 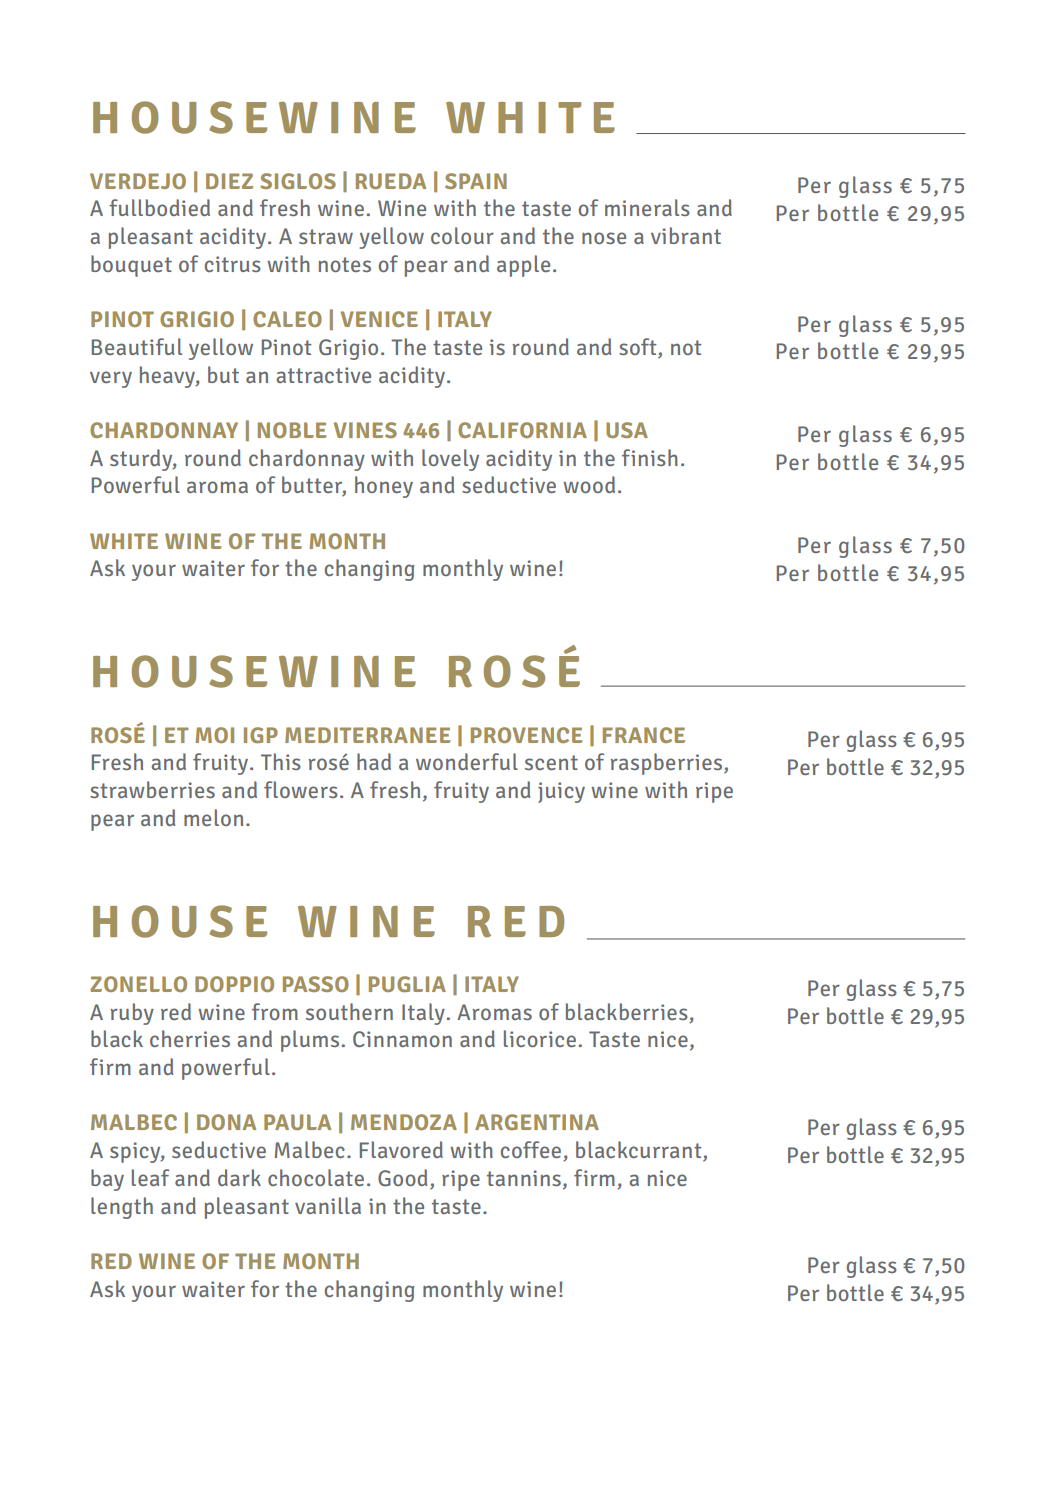 I want to click on minerals, so click(x=647, y=207).
